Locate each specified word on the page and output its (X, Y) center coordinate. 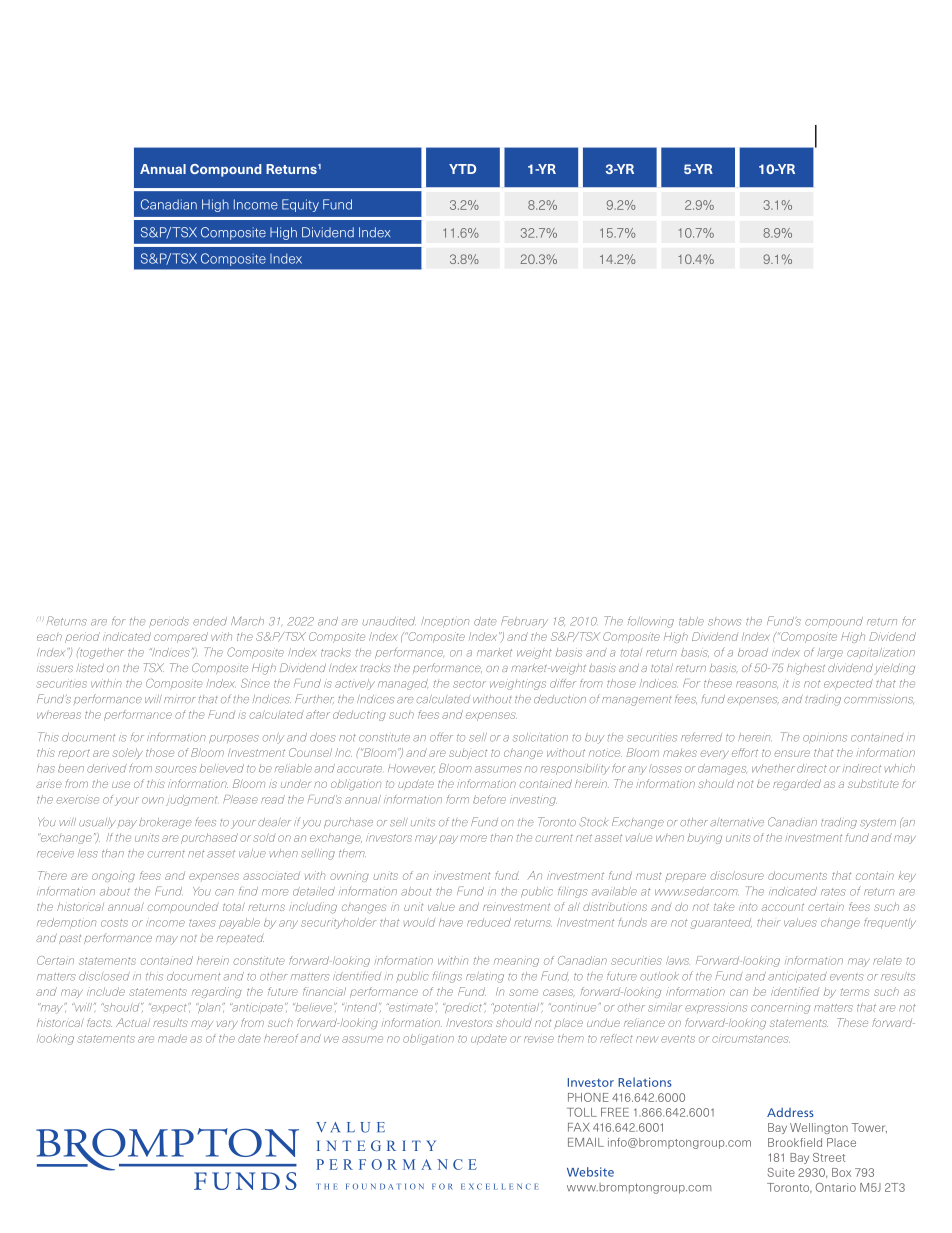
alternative (737, 823)
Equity (300, 205)
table (691, 621)
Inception (445, 622)
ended (210, 621)
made (172, 1039)
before (489, 799)
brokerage (165, 823)
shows (724, 622)
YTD (462, 169)
